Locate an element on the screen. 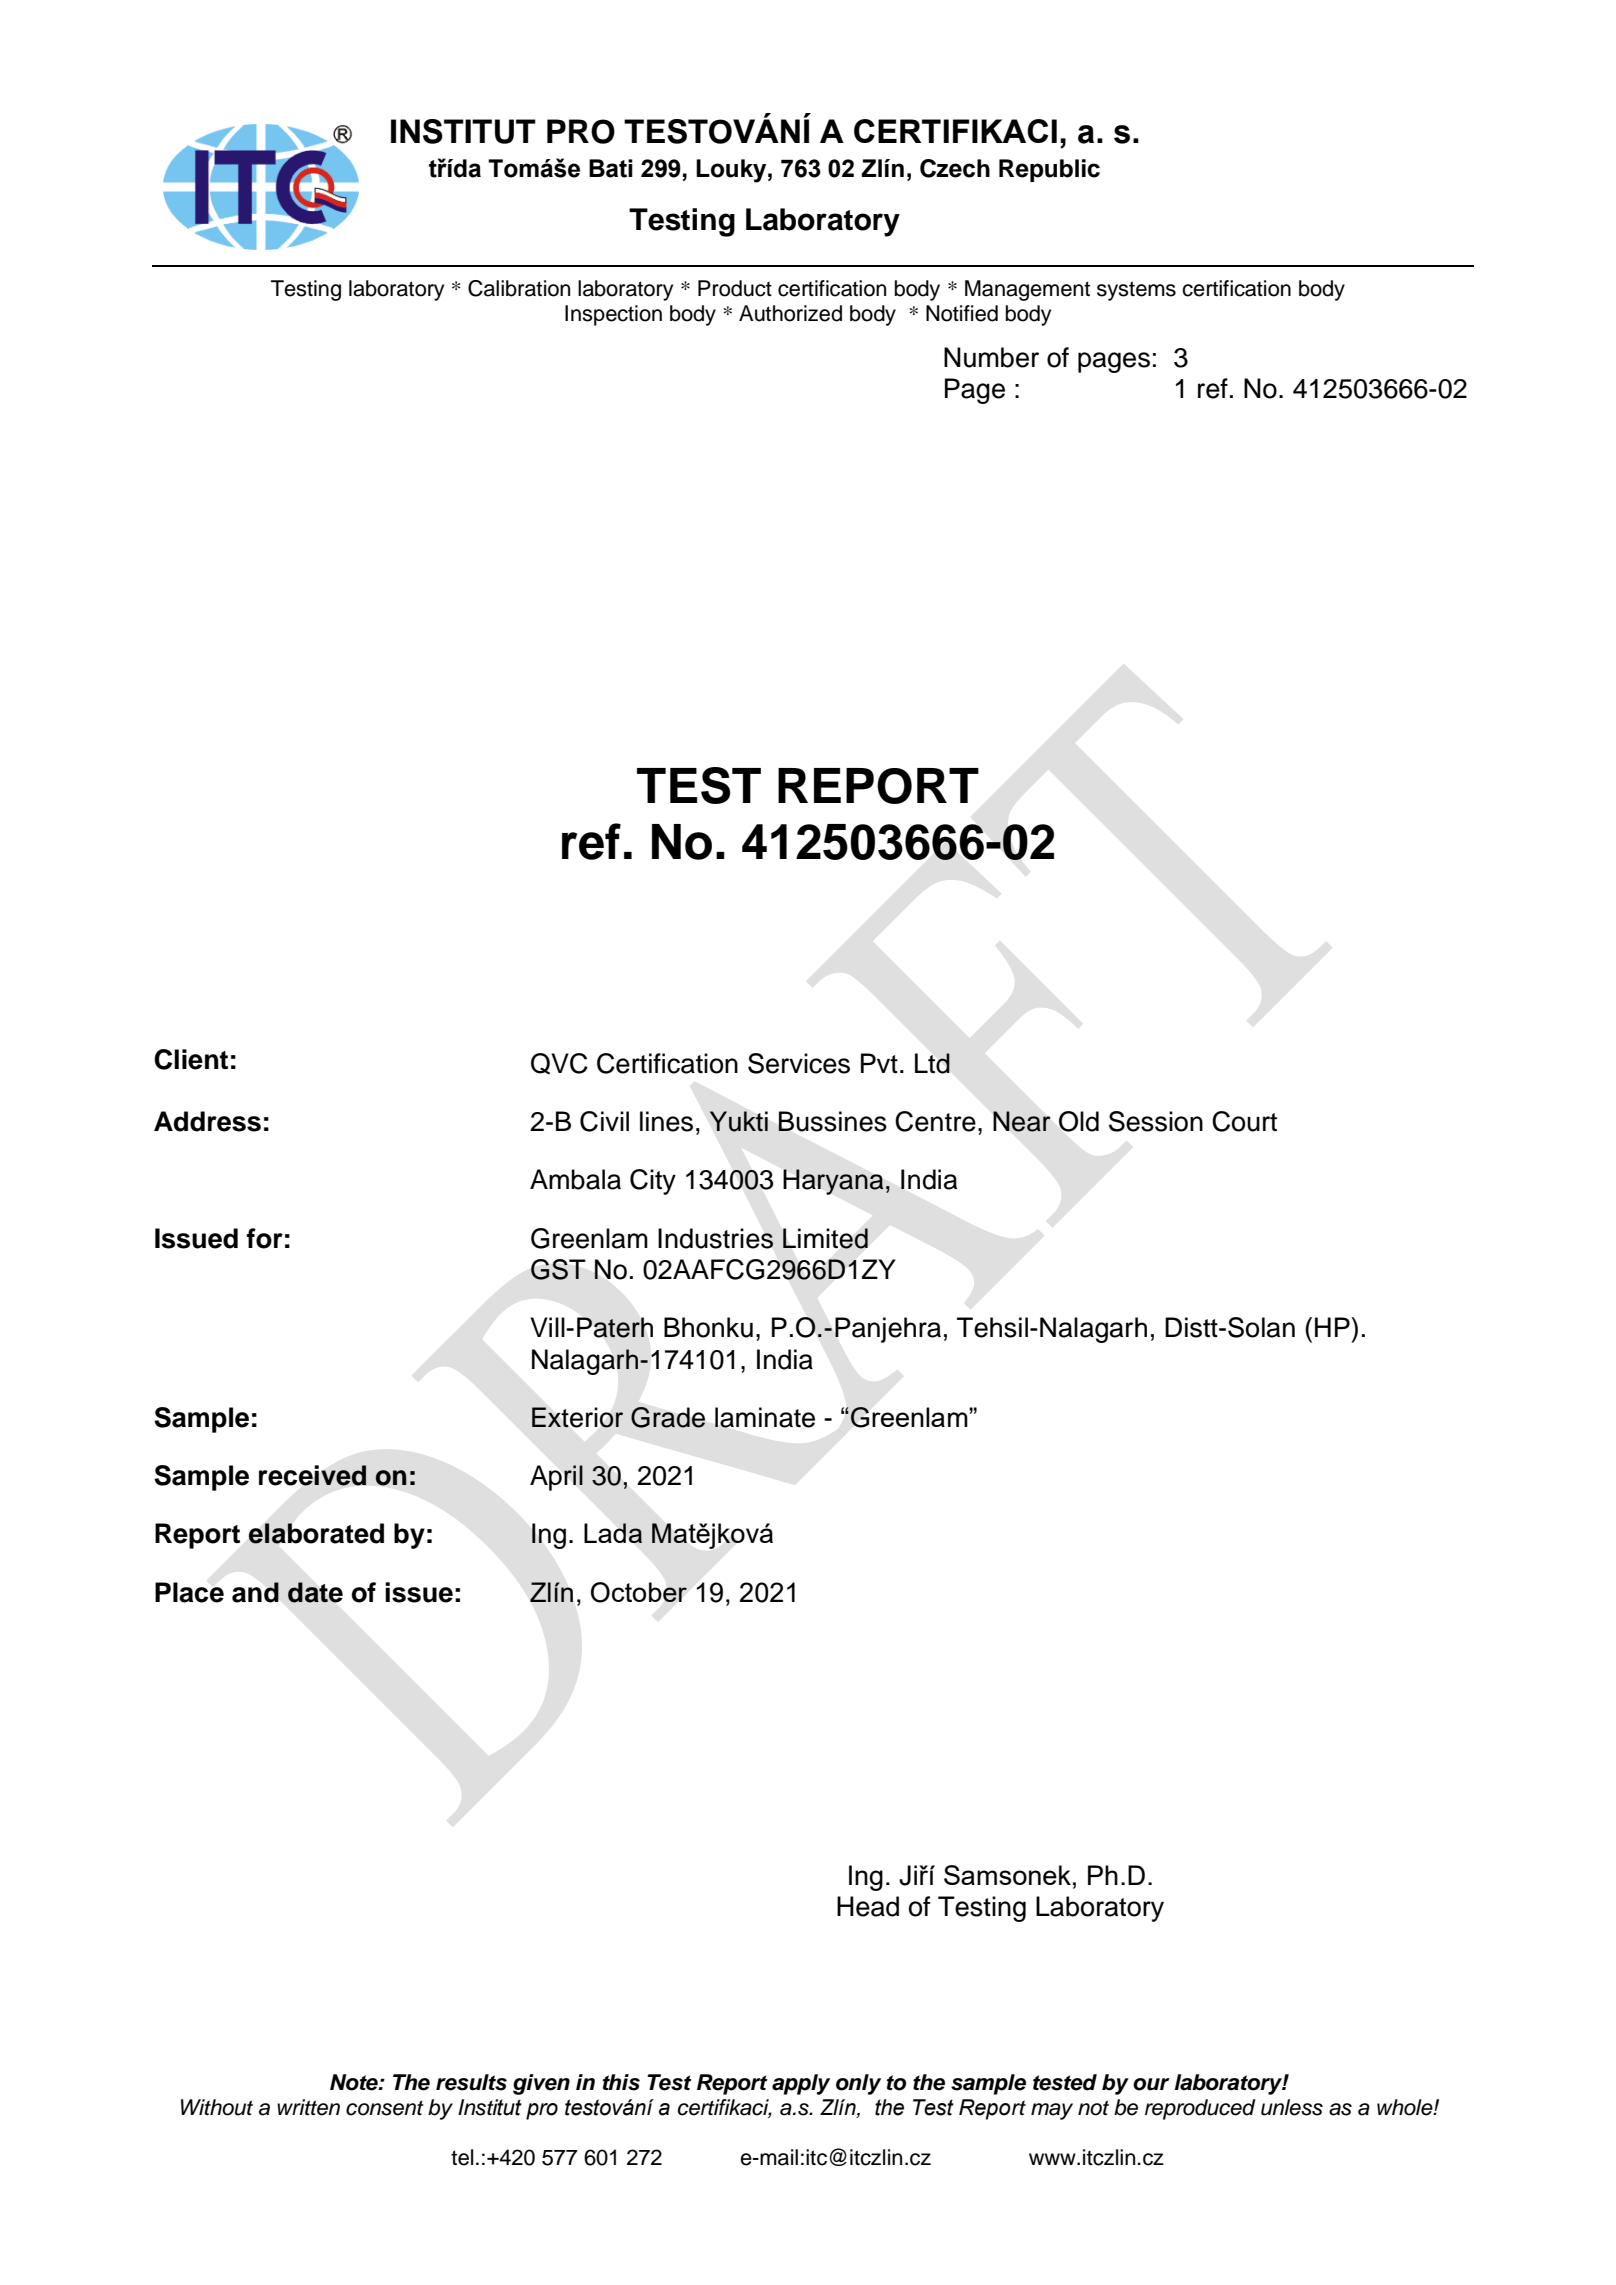  Court is located at coordinates (1244, 1121).
